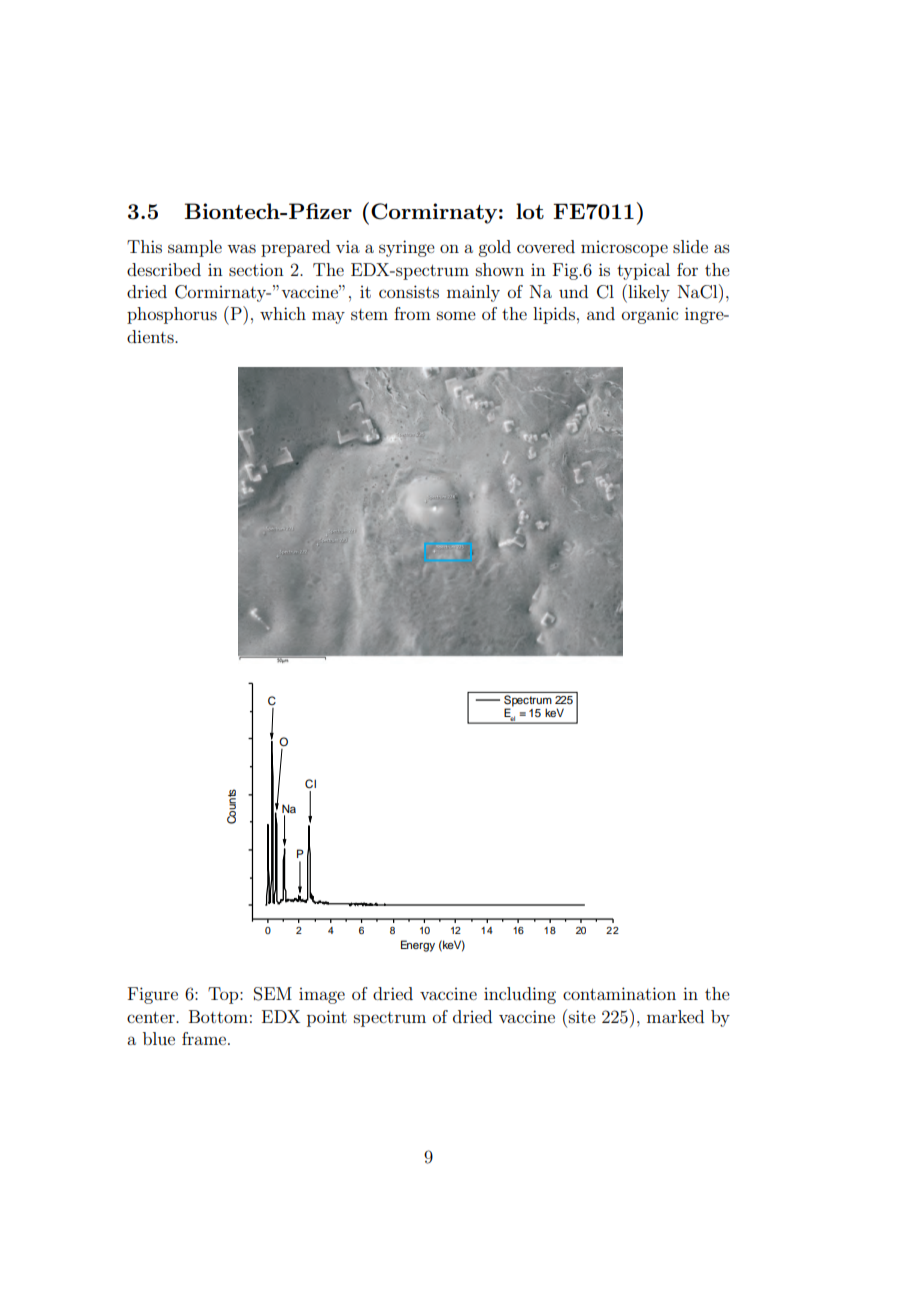 Image resolution: width=924 pixels, height=1308 pixels. What do you see at coordinates (418, 946) in the page?
I see `Energy` at bounding box center [418, 946].
